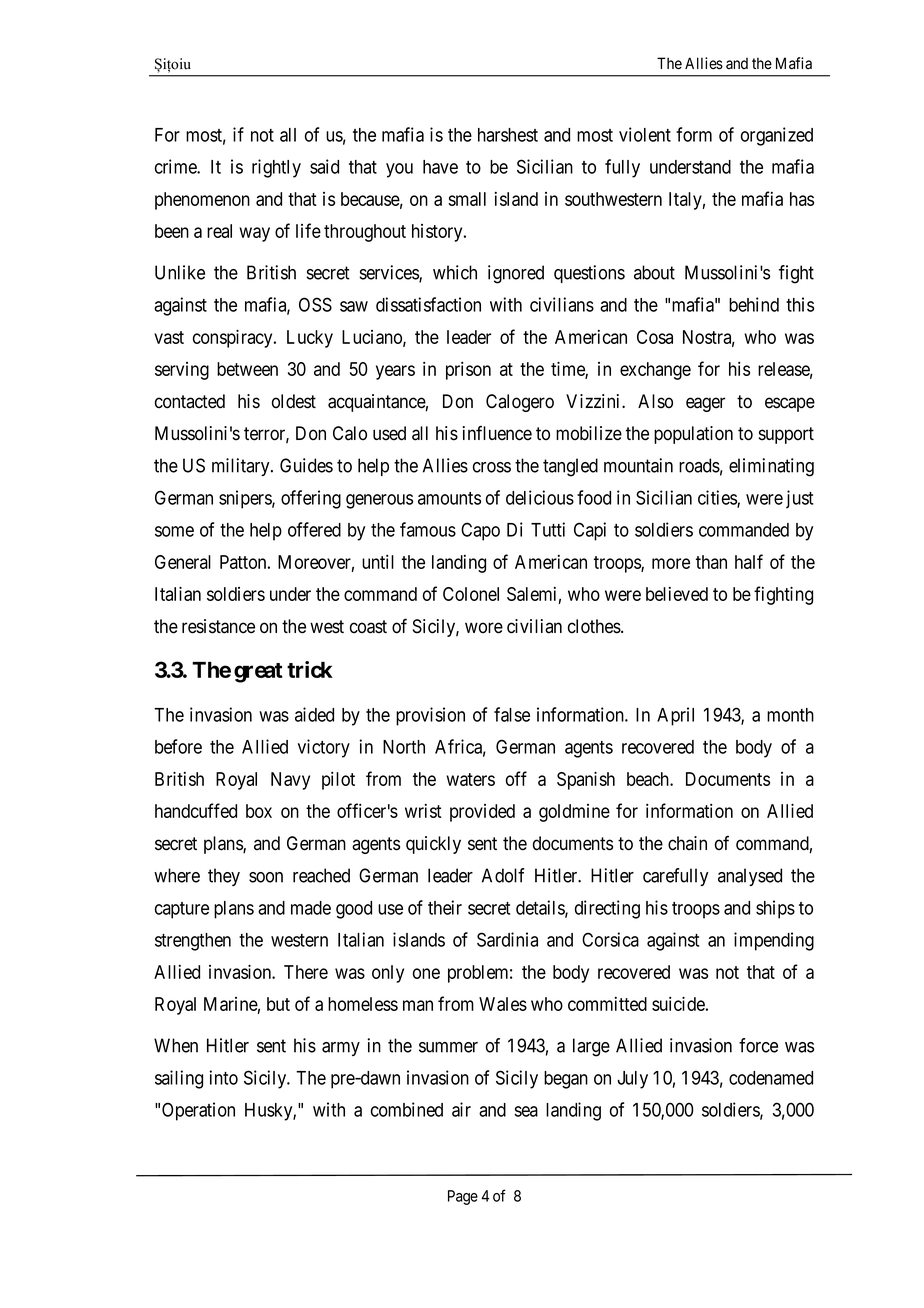  What do you see at coordinates (198, 1111) in the document?
I see `Operation` at bounding box center [198, 1111].
